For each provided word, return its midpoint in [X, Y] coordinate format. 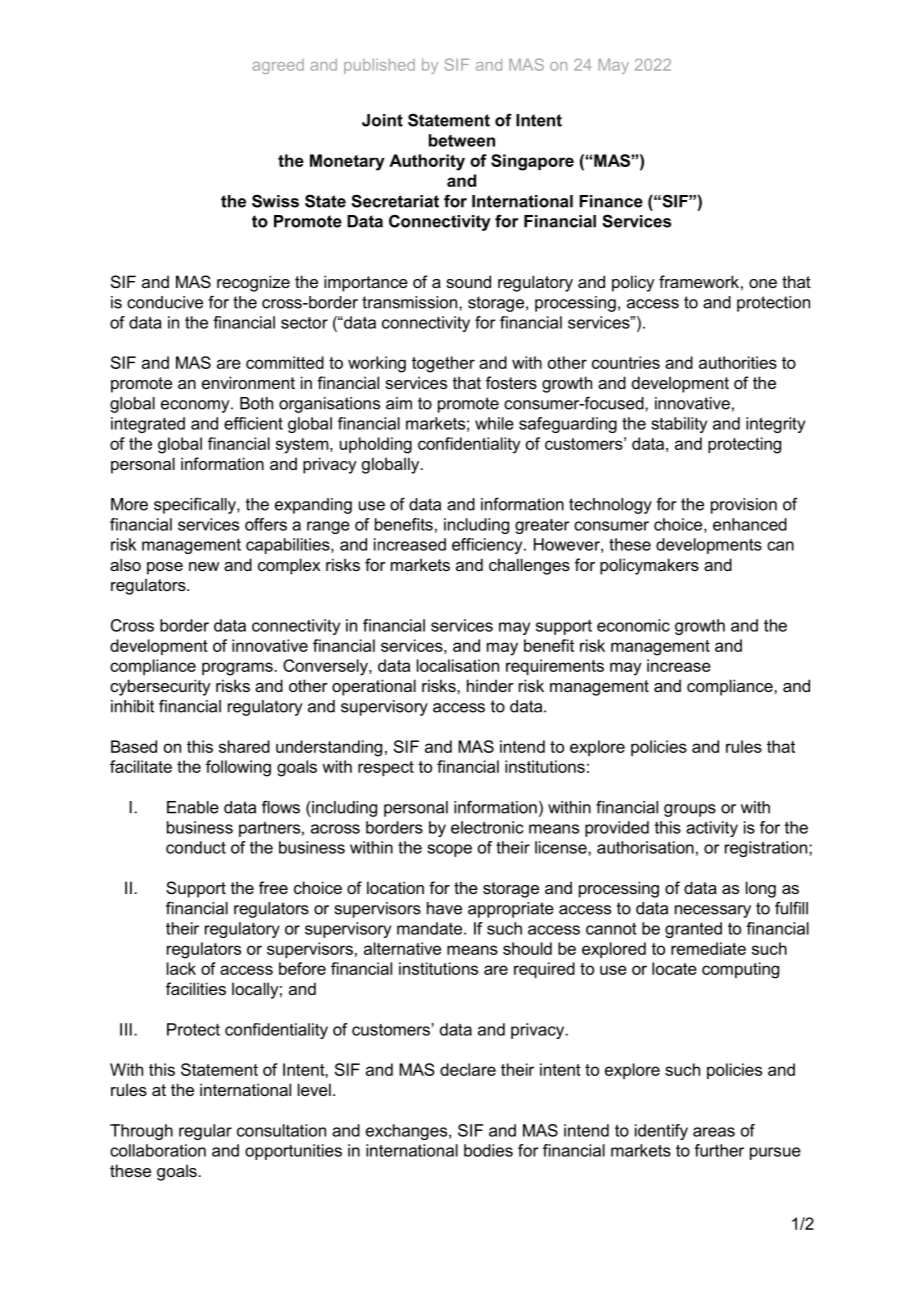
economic [633, 625]
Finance [611, 201]
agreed [278, 66]
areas [714, 1132]
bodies [488, 1150]
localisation [458, 665]
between [462, 140]
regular [205, 1132]
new [204, 566]
